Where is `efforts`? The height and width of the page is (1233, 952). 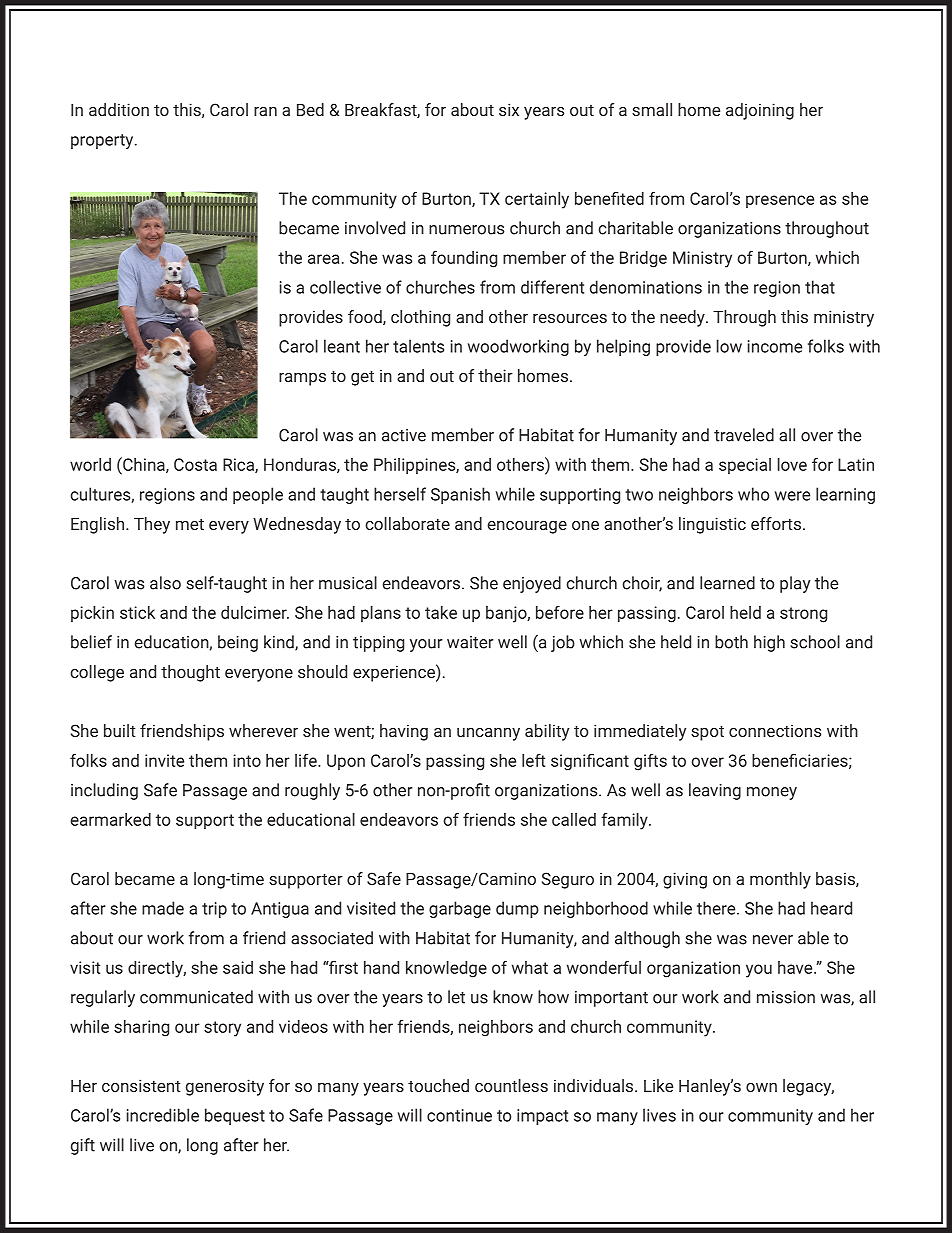 efforts is located at coordinates (776, 523).
